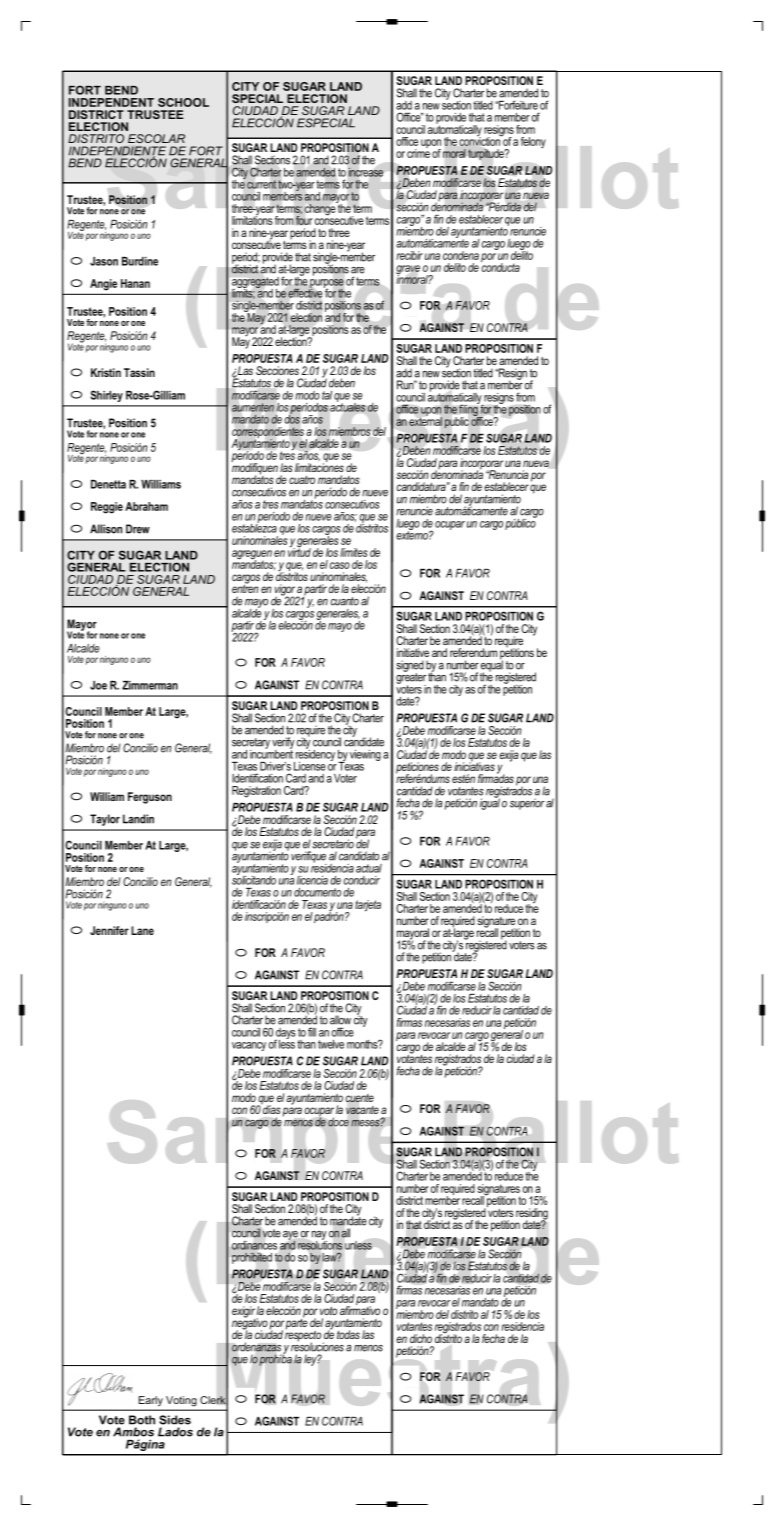 The width and height of the page is (784, 1526). I want to click on SCHOOL, so click(183, 102).
